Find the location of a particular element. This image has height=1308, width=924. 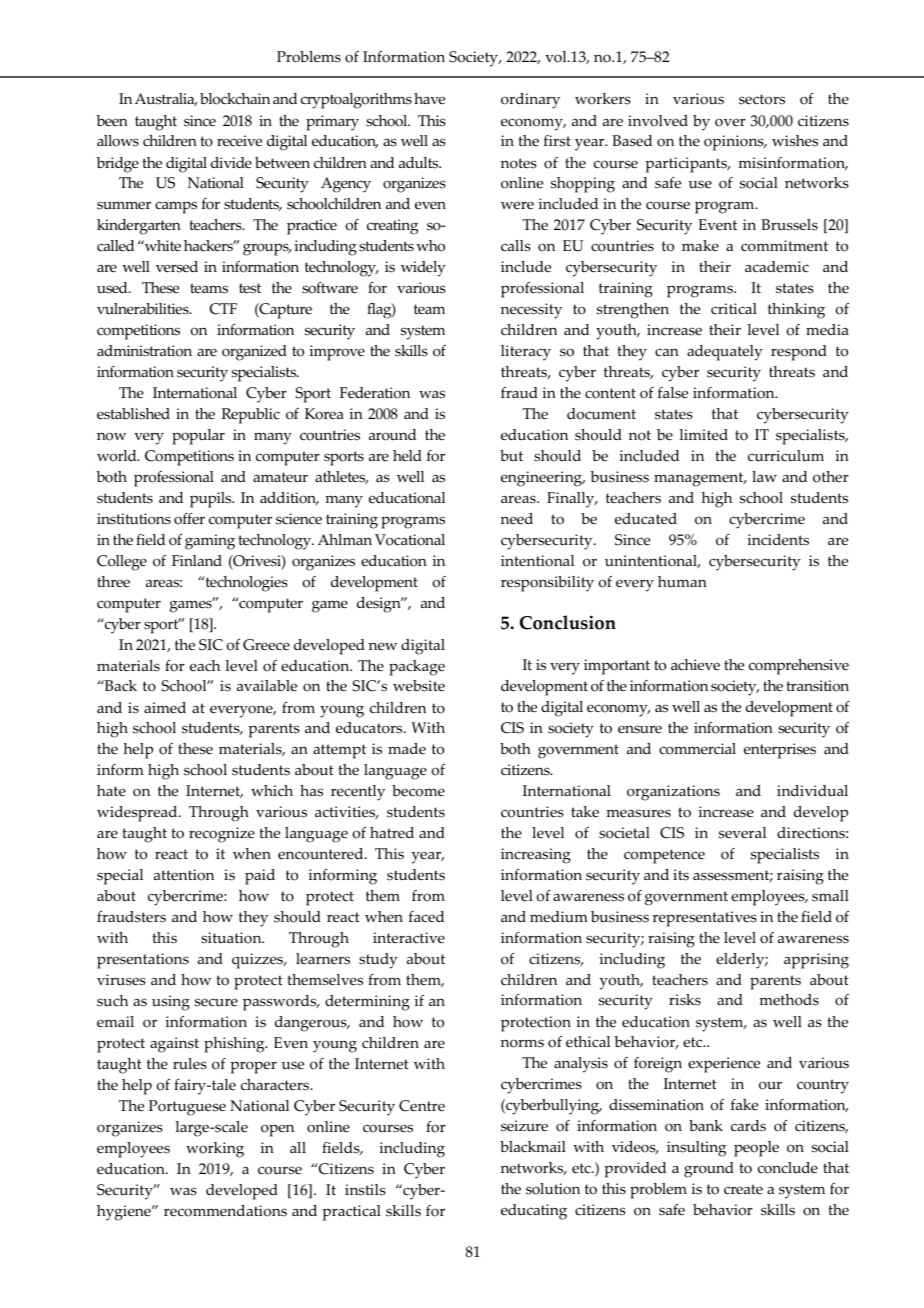

have is located at coordinates (429, 98).
